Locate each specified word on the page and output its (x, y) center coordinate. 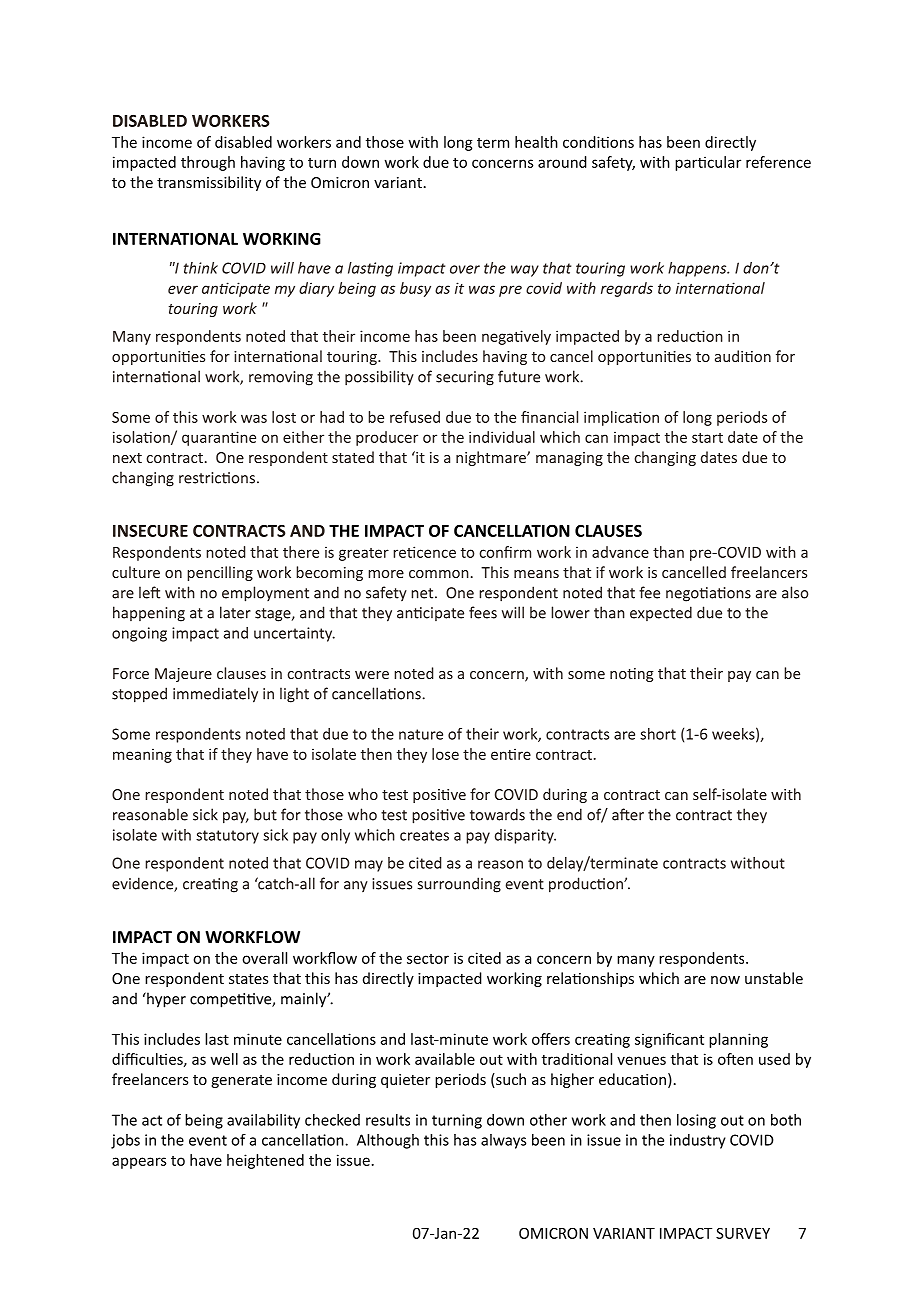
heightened (265, 1161)
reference (778, 162)
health (536, 142)
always (503, 1141)
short (658, 734)
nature (421, 734)
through (208, 163)
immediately (215, 695)
